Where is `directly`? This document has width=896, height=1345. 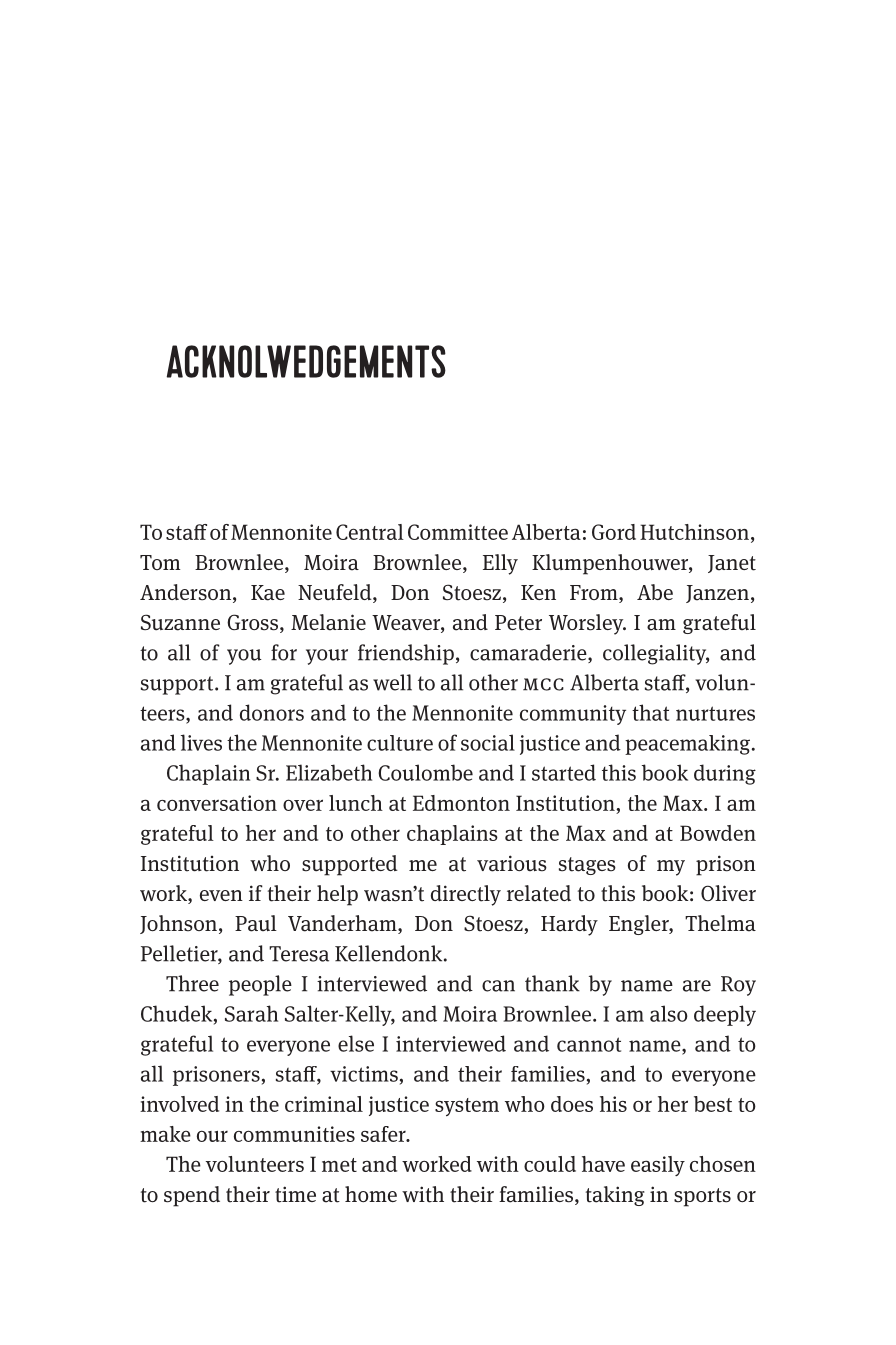
directly is located at coordinates (466, 895).
